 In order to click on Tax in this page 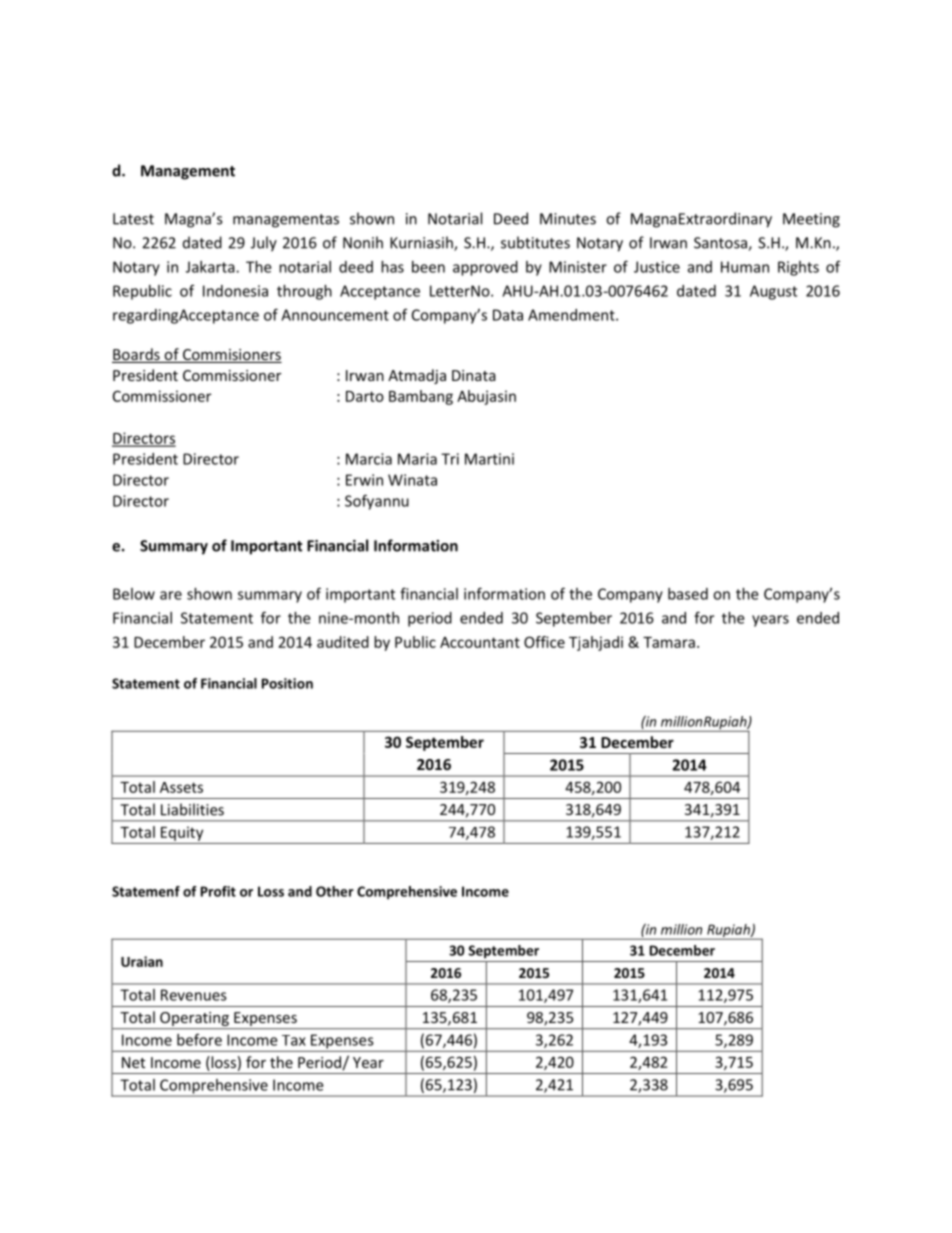, I will do `click(294, 1040)`.
